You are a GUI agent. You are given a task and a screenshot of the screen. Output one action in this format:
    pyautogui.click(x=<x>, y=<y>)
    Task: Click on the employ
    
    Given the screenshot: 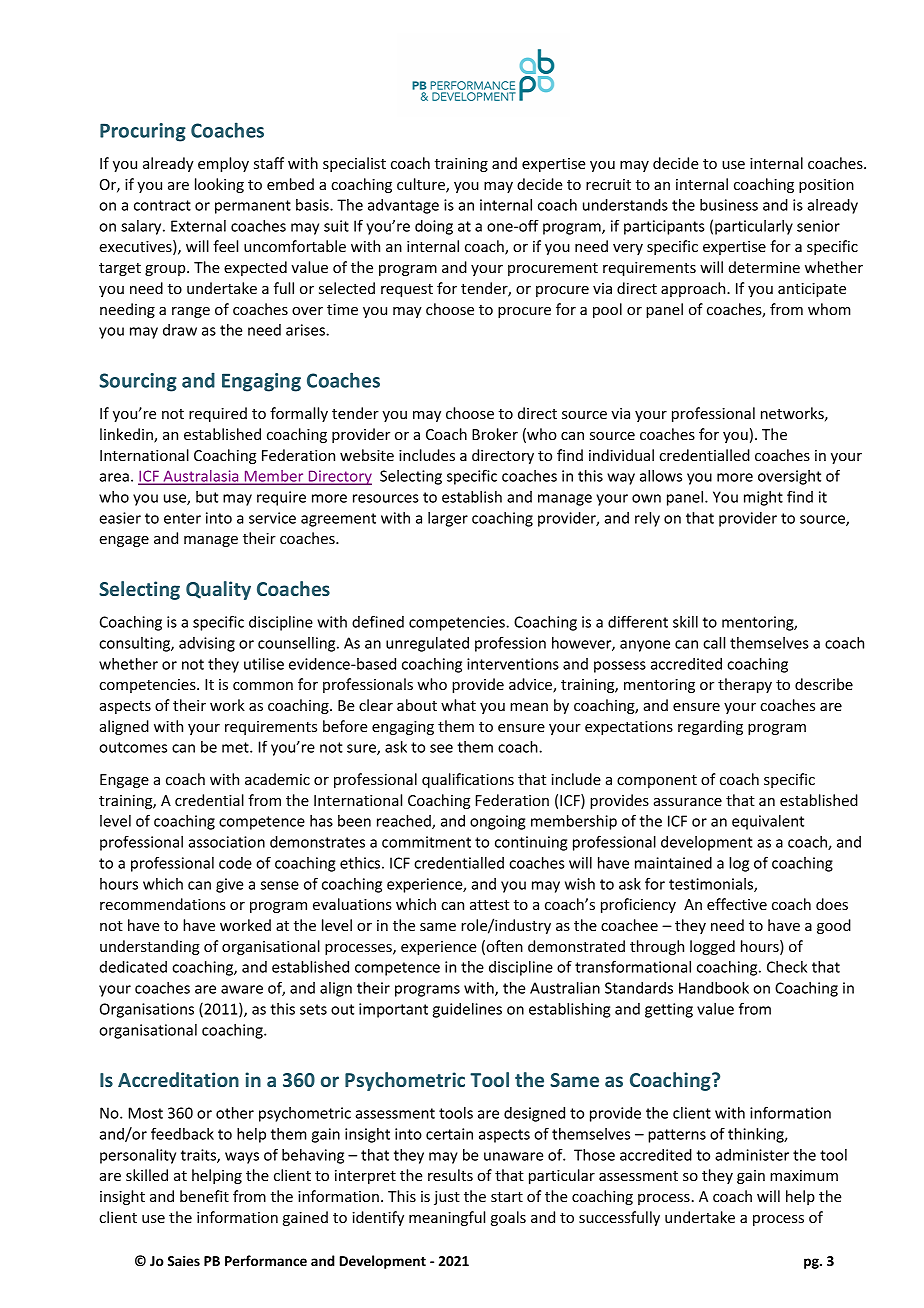 What is the action you would take?
    pyautogui.click(x=223, y=164)
